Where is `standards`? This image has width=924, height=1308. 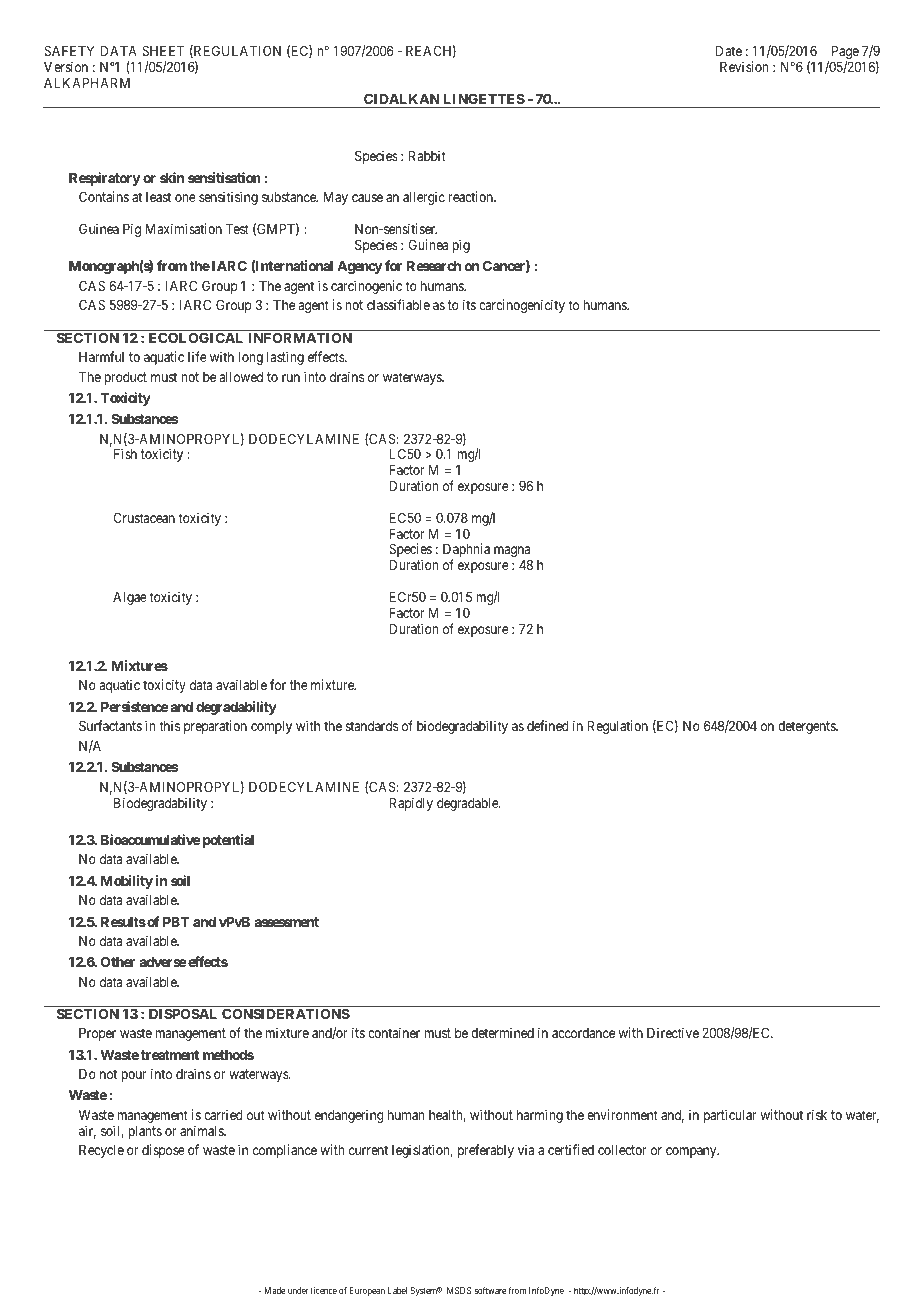 standards is located at coordinates (371, 726).
